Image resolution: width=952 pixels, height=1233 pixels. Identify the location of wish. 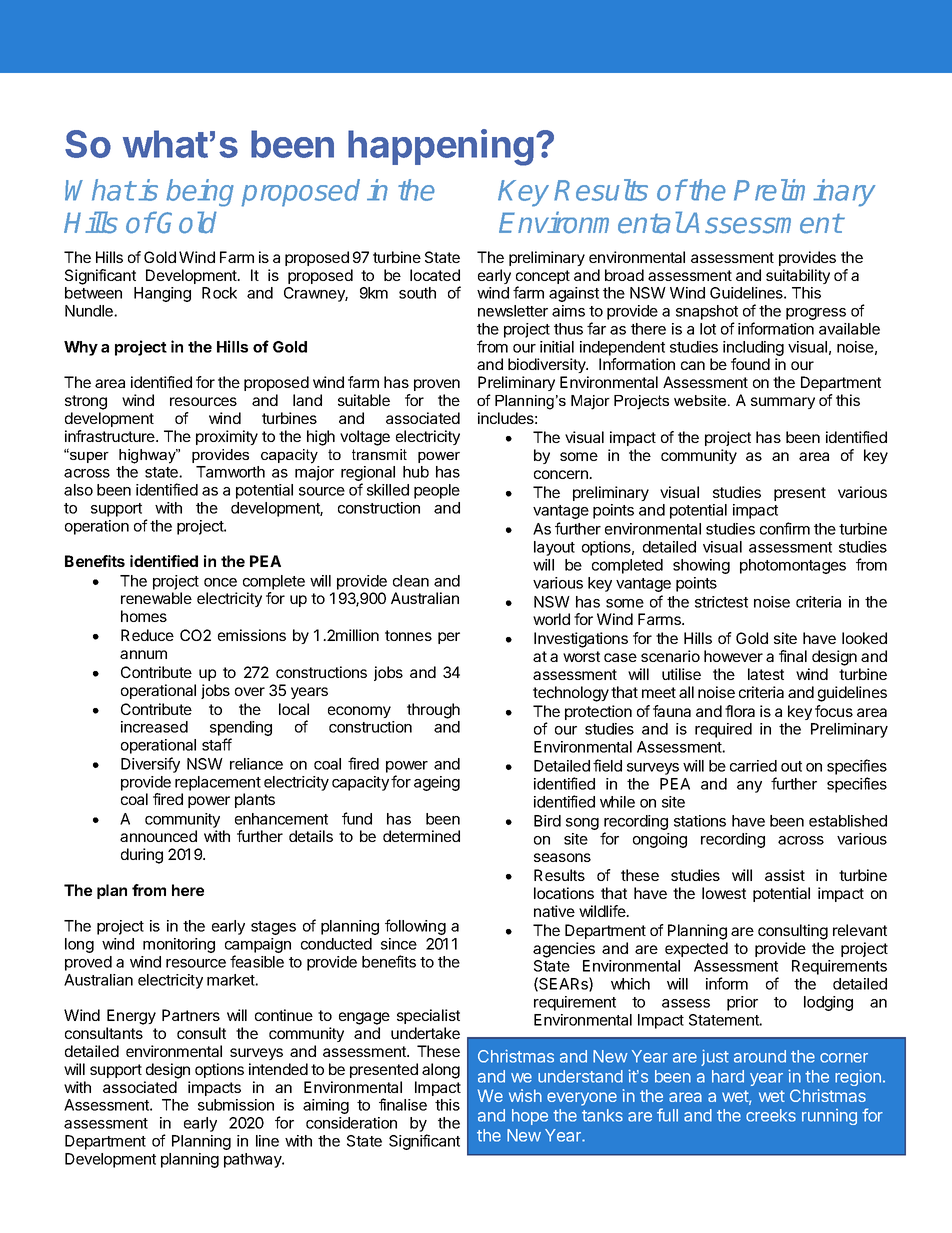
(525, 1095).
